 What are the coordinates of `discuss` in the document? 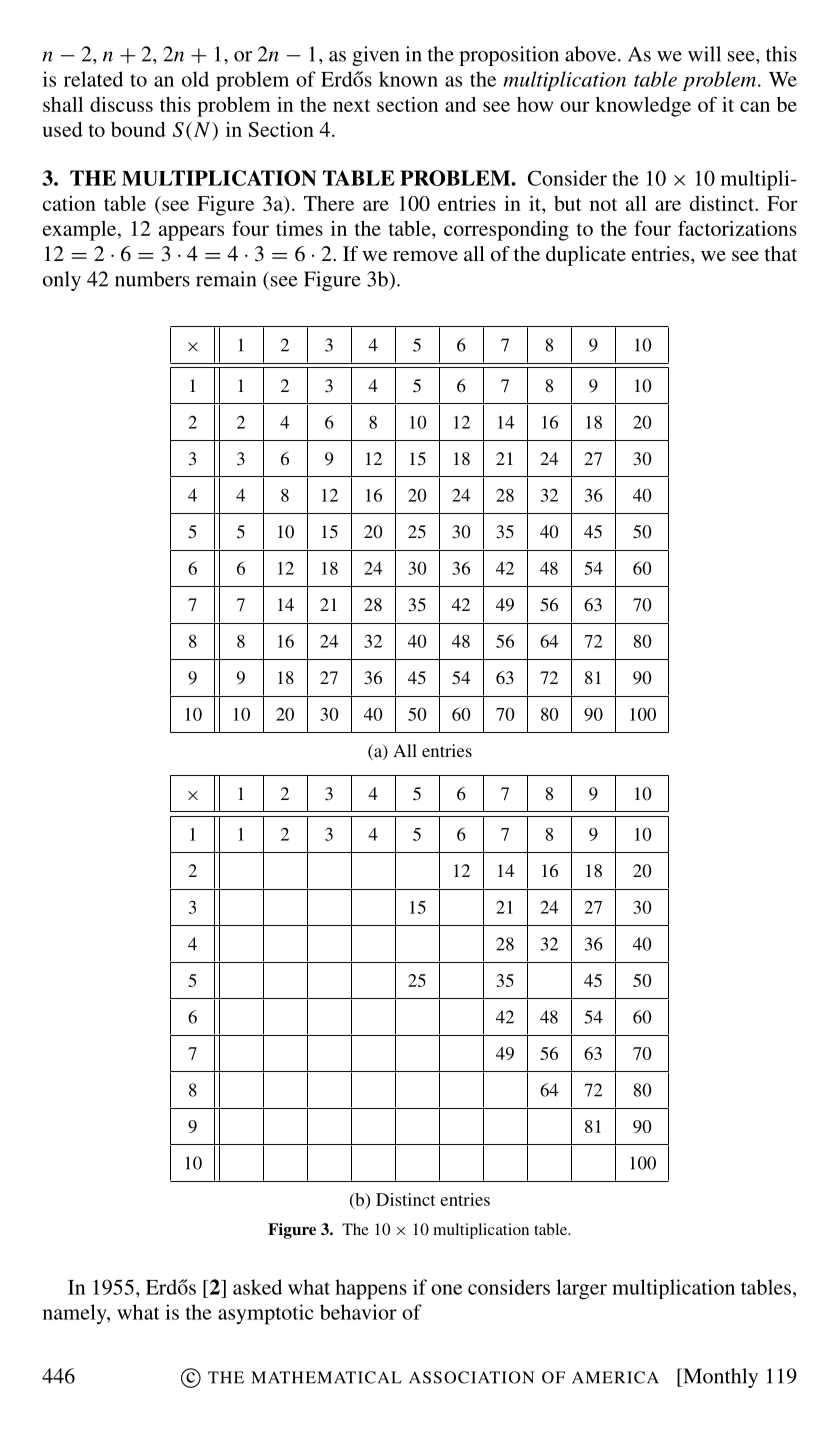 It's located at (121, 104).
